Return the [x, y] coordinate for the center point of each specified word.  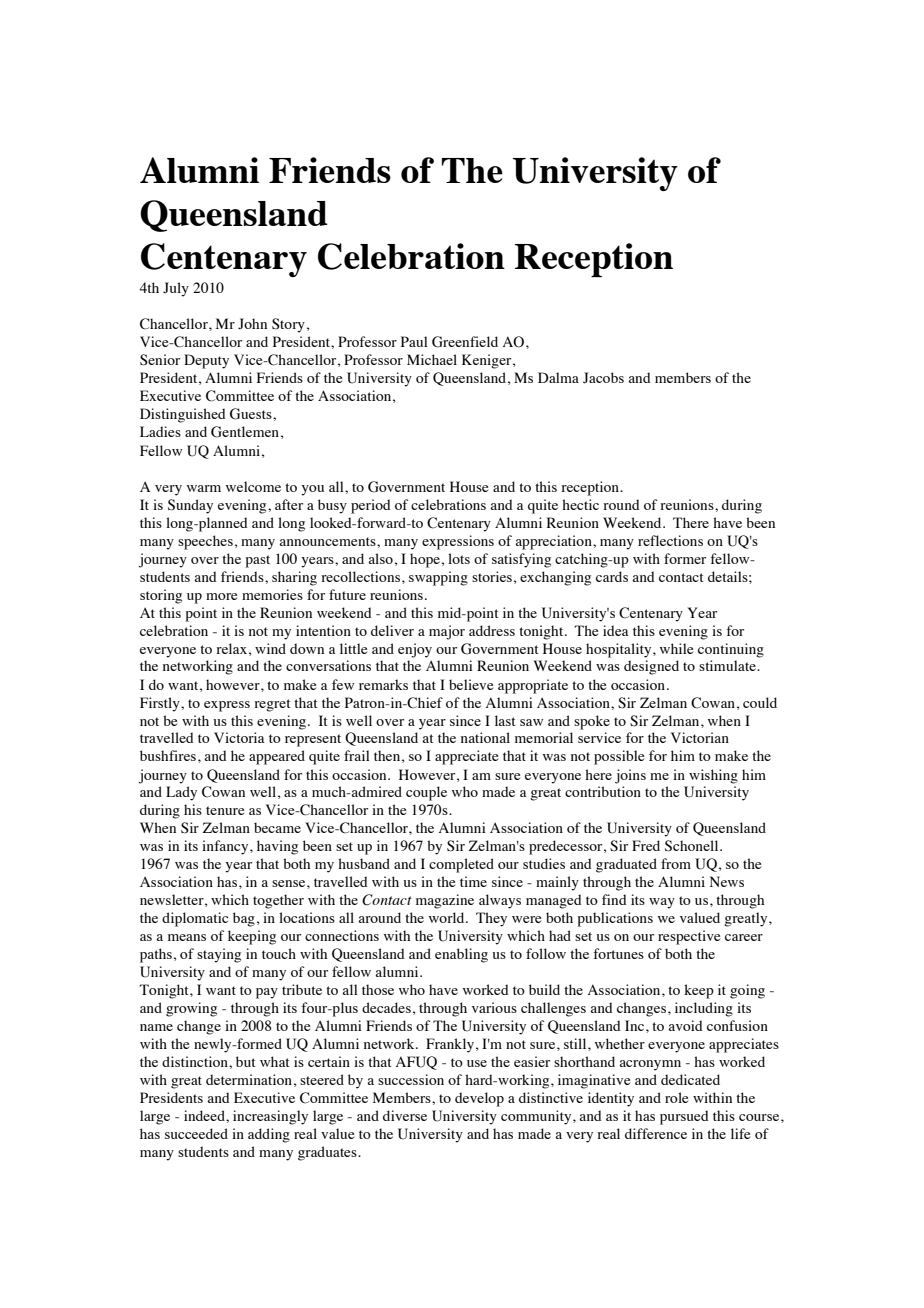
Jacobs [603, 378]
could [760, 702]
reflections [670, 540]
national [485, 737]
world [448, 917]
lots [459, 558]
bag [244, 919]
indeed [205, 1115]
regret [272, 705]
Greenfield [465, 342]
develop [479, 1099]
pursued [684, 1117]
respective [689, 937]
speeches [205, 542]
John [252, 323]
